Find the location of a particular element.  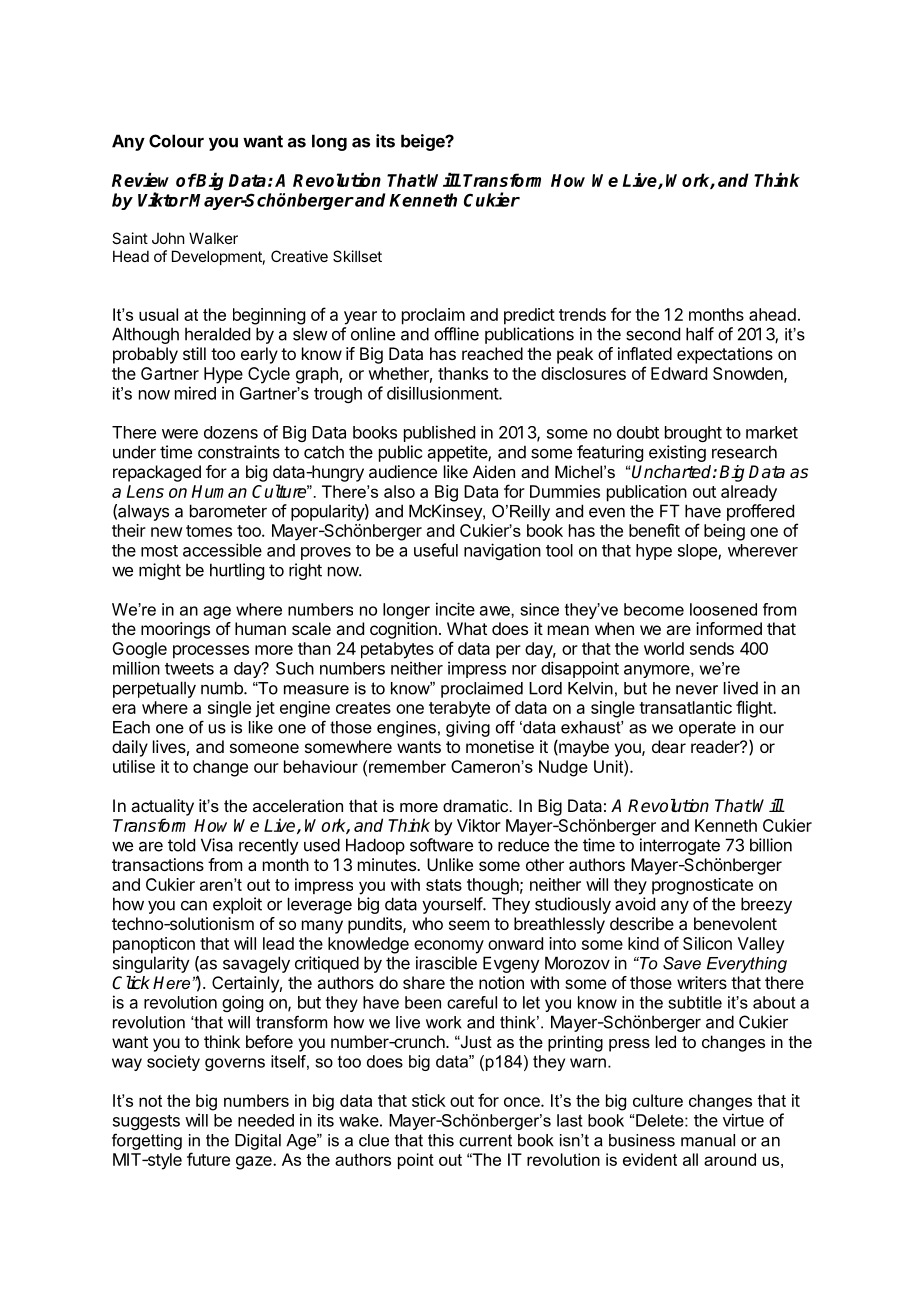

sends is located at coordinates (712, 648).
